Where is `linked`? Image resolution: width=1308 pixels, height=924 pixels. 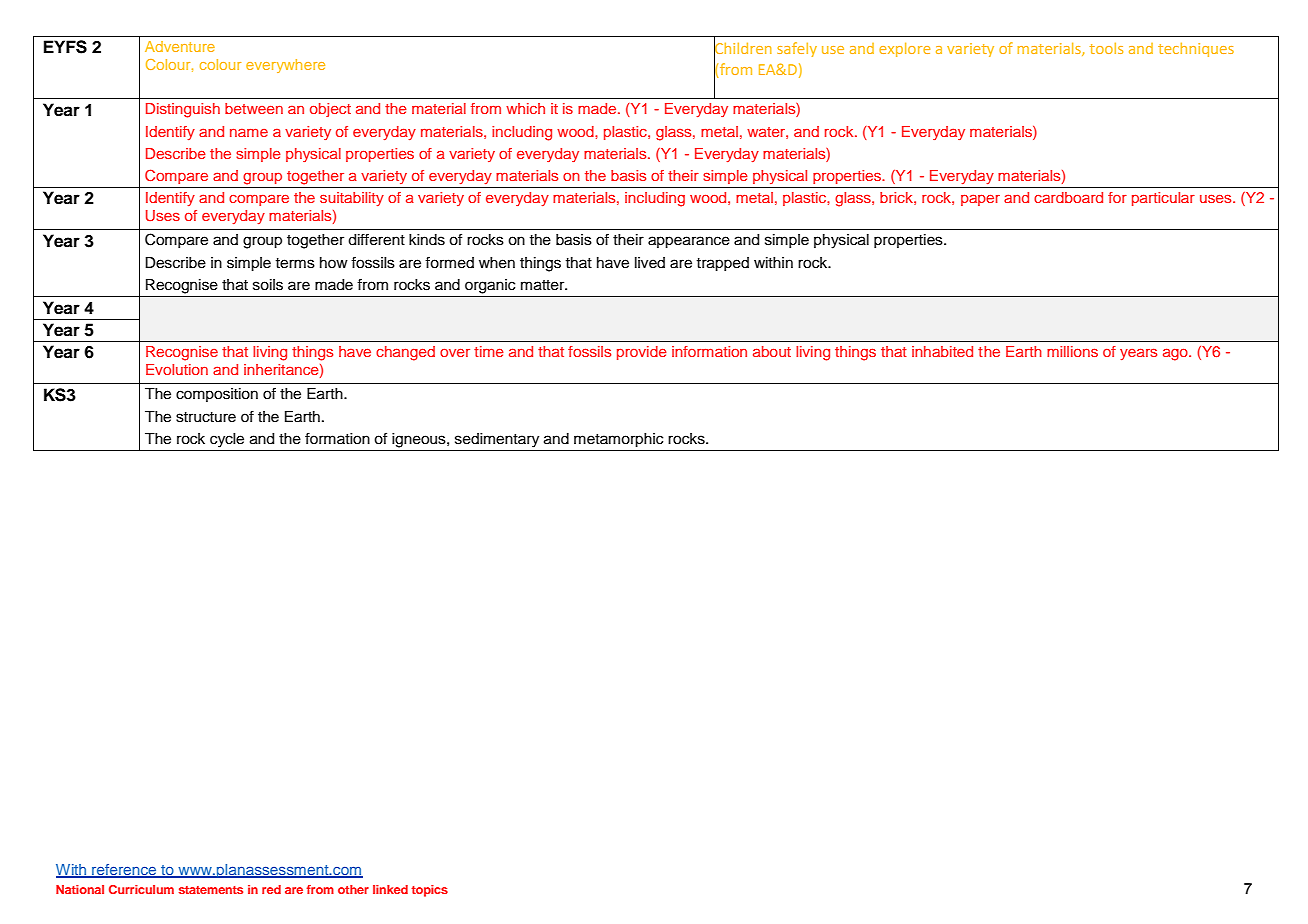 linked is located at coordinates (390, 889).
